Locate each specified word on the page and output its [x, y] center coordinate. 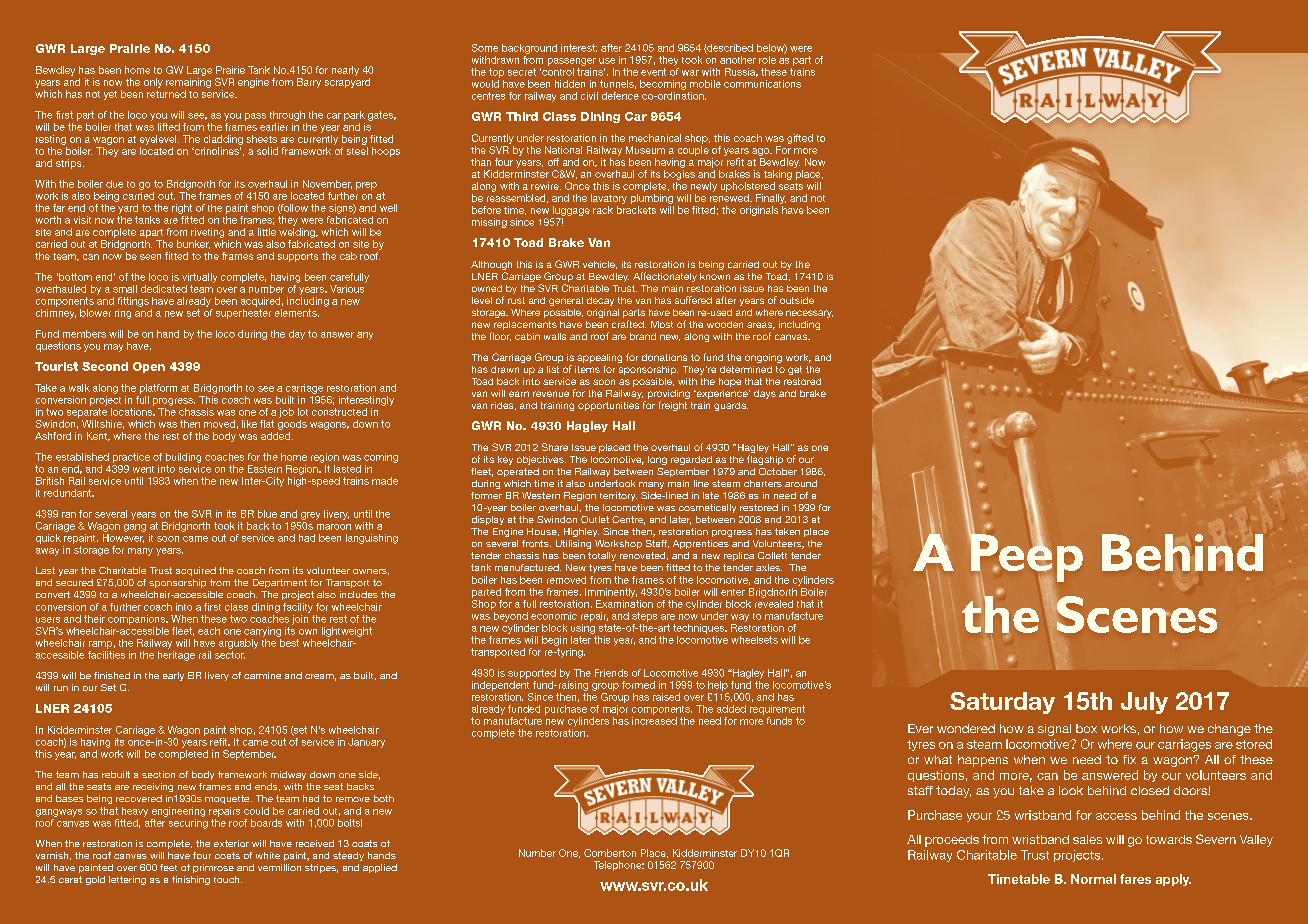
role [767, 60]
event [653, 72]
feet [168, 867]
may [113, 348]
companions [138, 620]
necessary [809, 314]
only [153, 83]
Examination [624, 602]
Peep [1025, 558]
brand [643, 336]
